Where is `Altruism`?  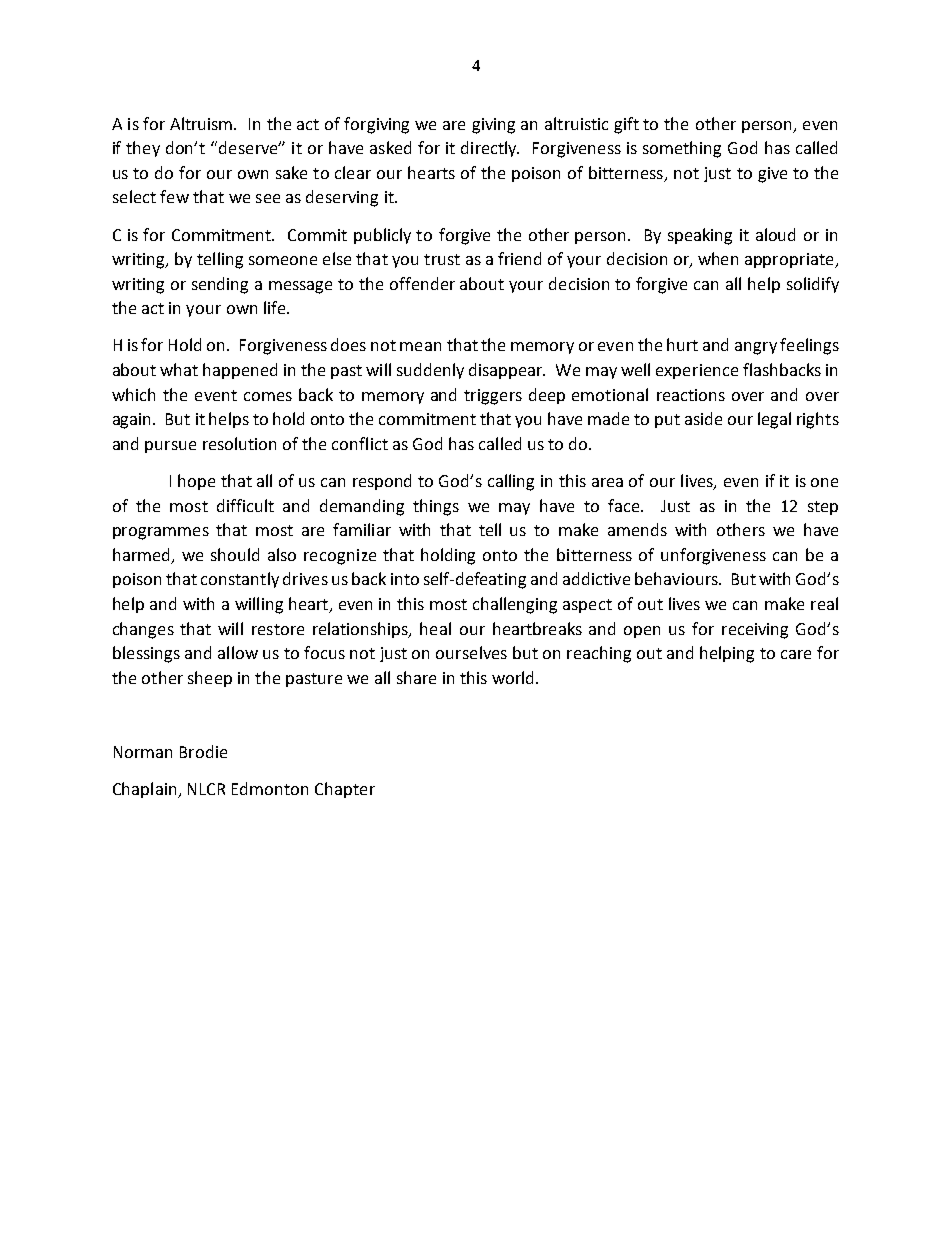 Altruism is located at coordinates (202, 123).
